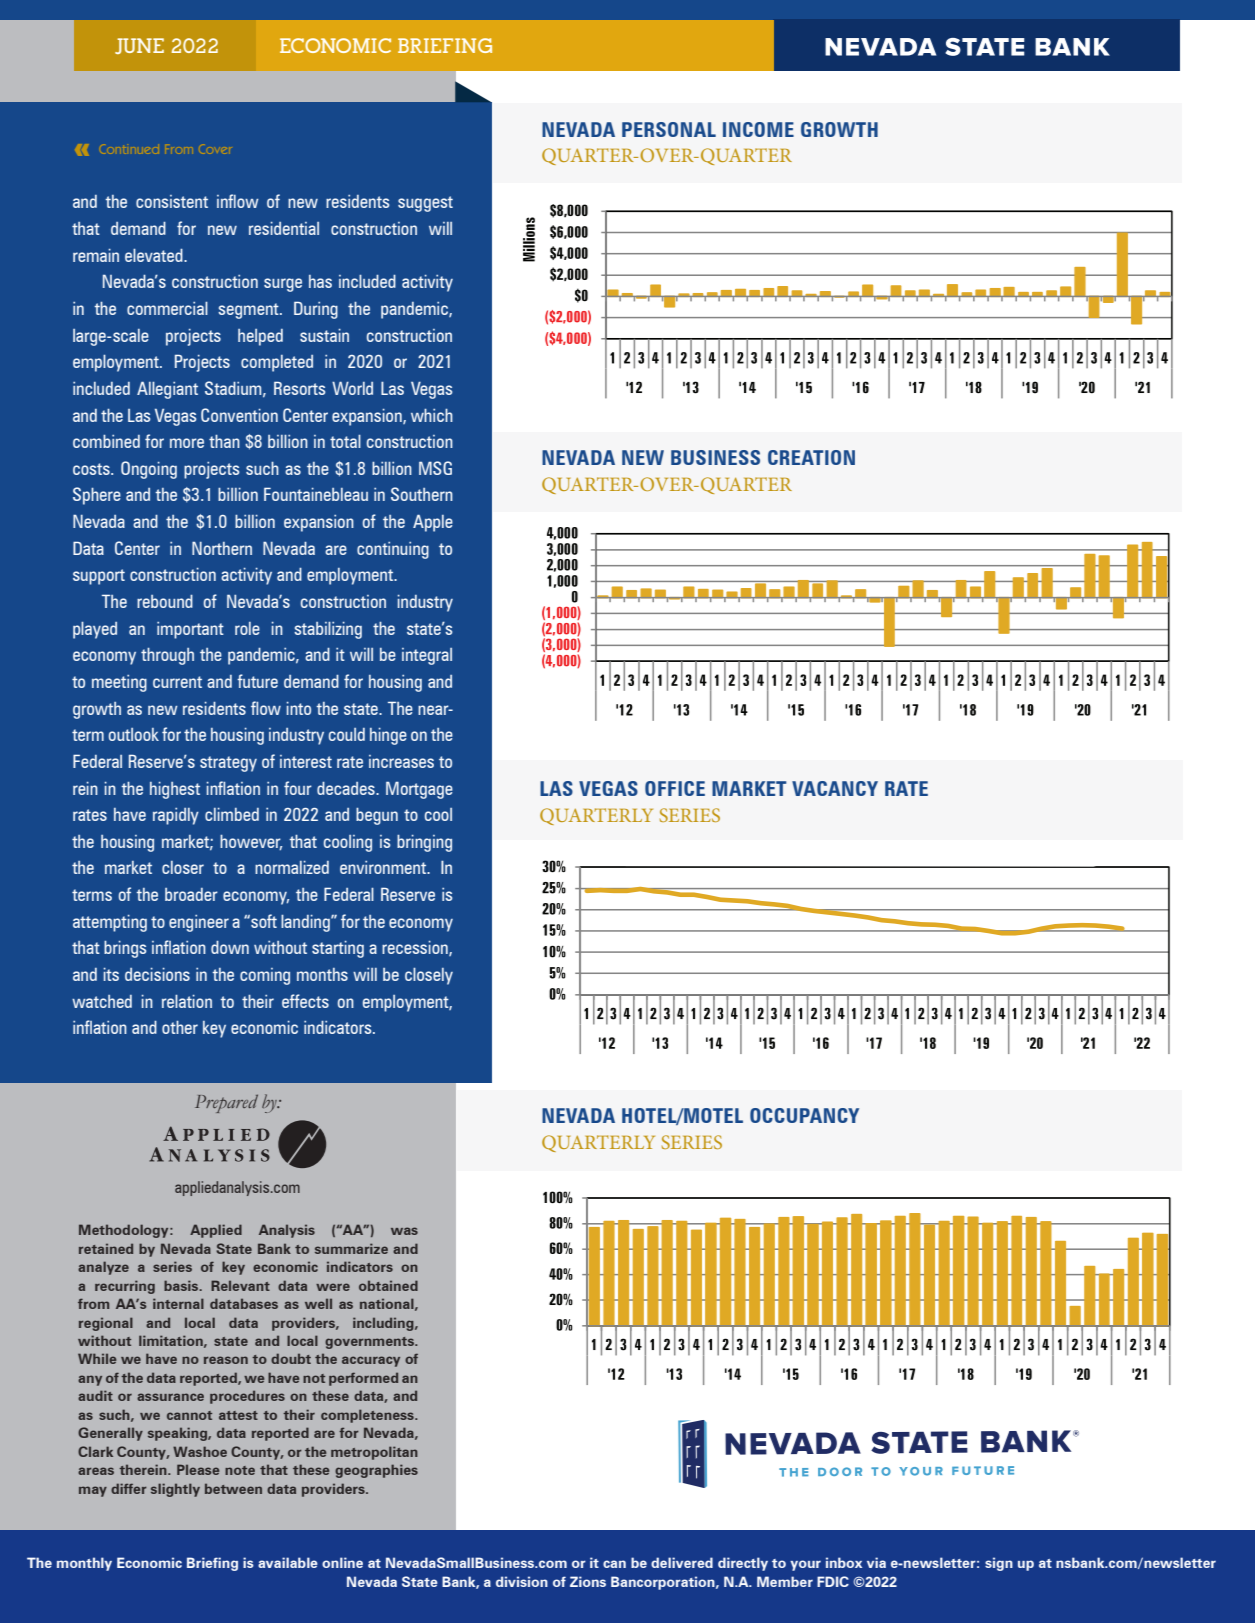  What do you see at coordinates (187, 443) in the screenshot?
I see `more` at bounding box center [187, 443].
